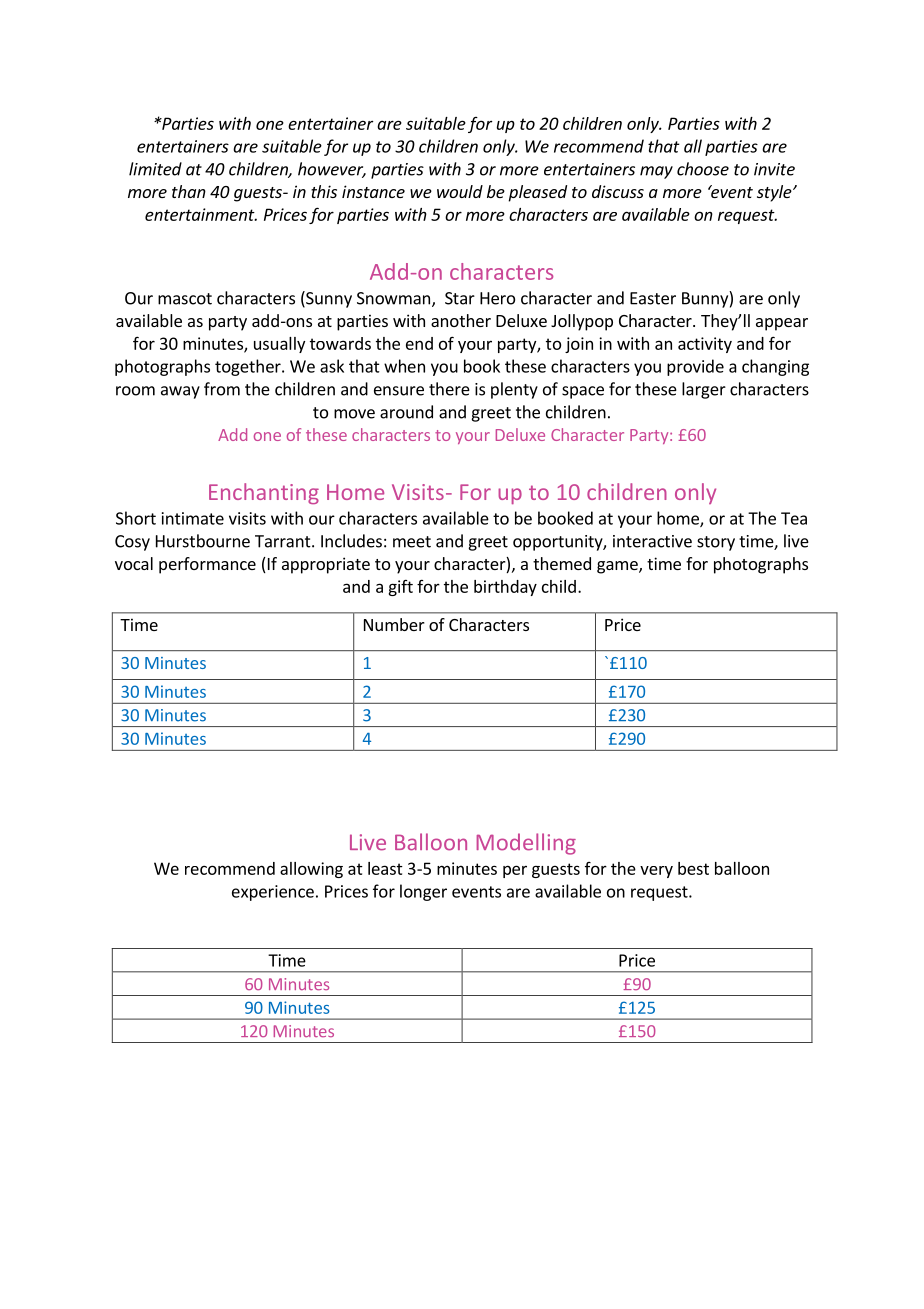 This screenshot has height=1309, width=924. Describe the element at coordinates (189, 191) in the screenshot. I see `than` at that location.
